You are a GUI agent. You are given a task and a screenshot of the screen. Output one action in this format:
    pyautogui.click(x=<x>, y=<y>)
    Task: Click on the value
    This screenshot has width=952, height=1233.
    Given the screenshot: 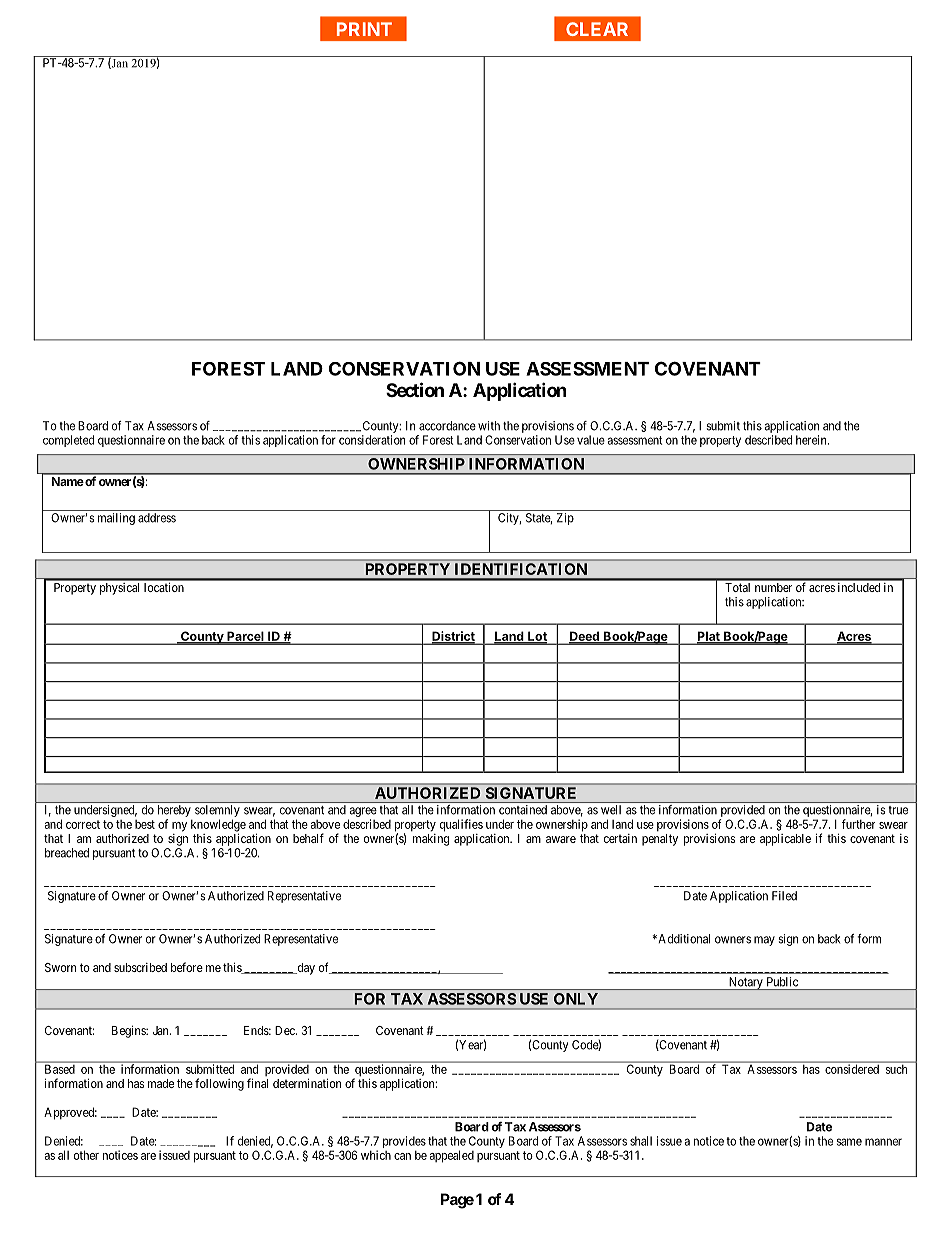 What is the action you would take?
    pyautogui.click(x=591, y=440)
